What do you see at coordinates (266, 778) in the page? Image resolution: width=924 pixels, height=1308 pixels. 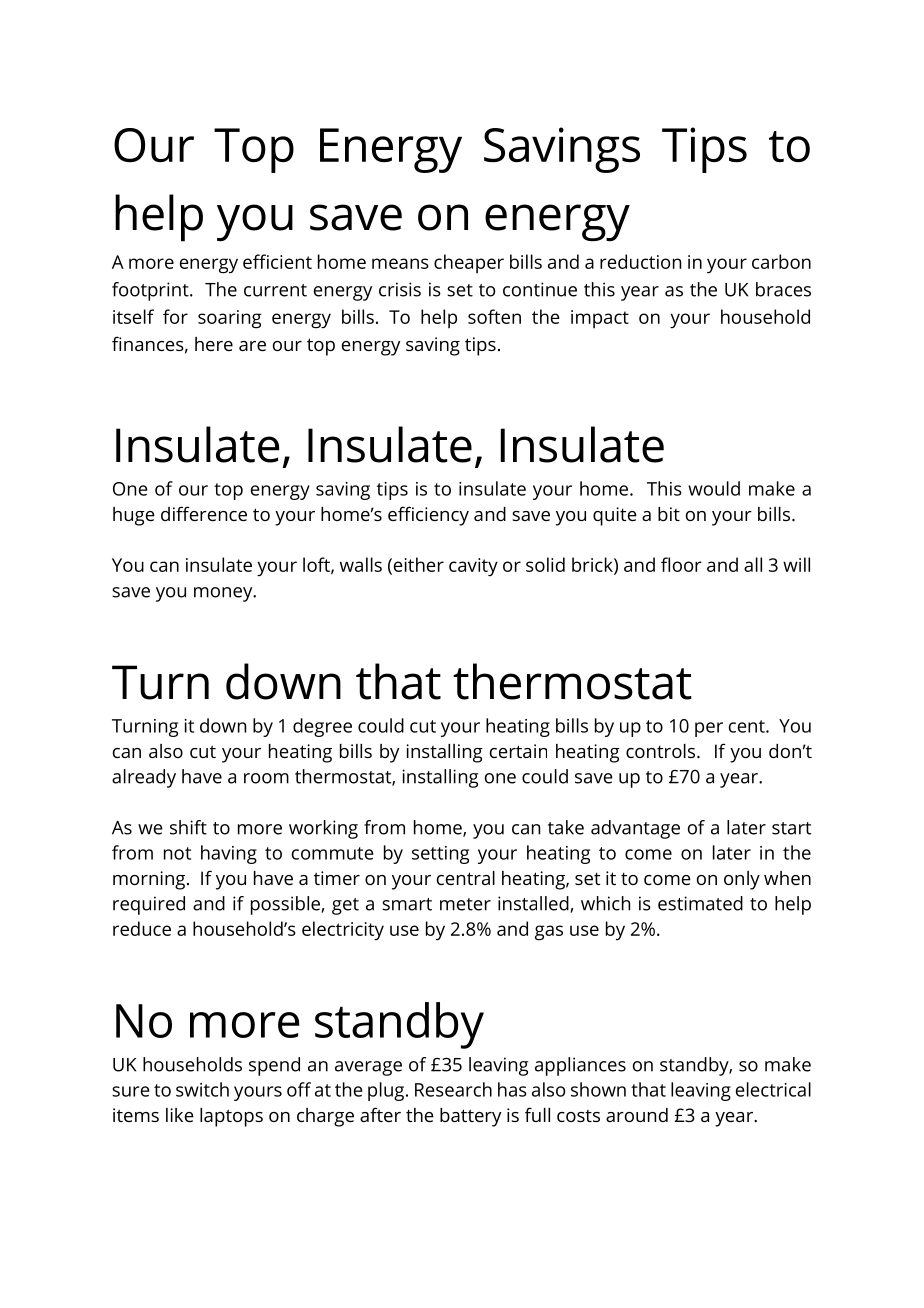 I see `room` at bounding box center [266, 778].
